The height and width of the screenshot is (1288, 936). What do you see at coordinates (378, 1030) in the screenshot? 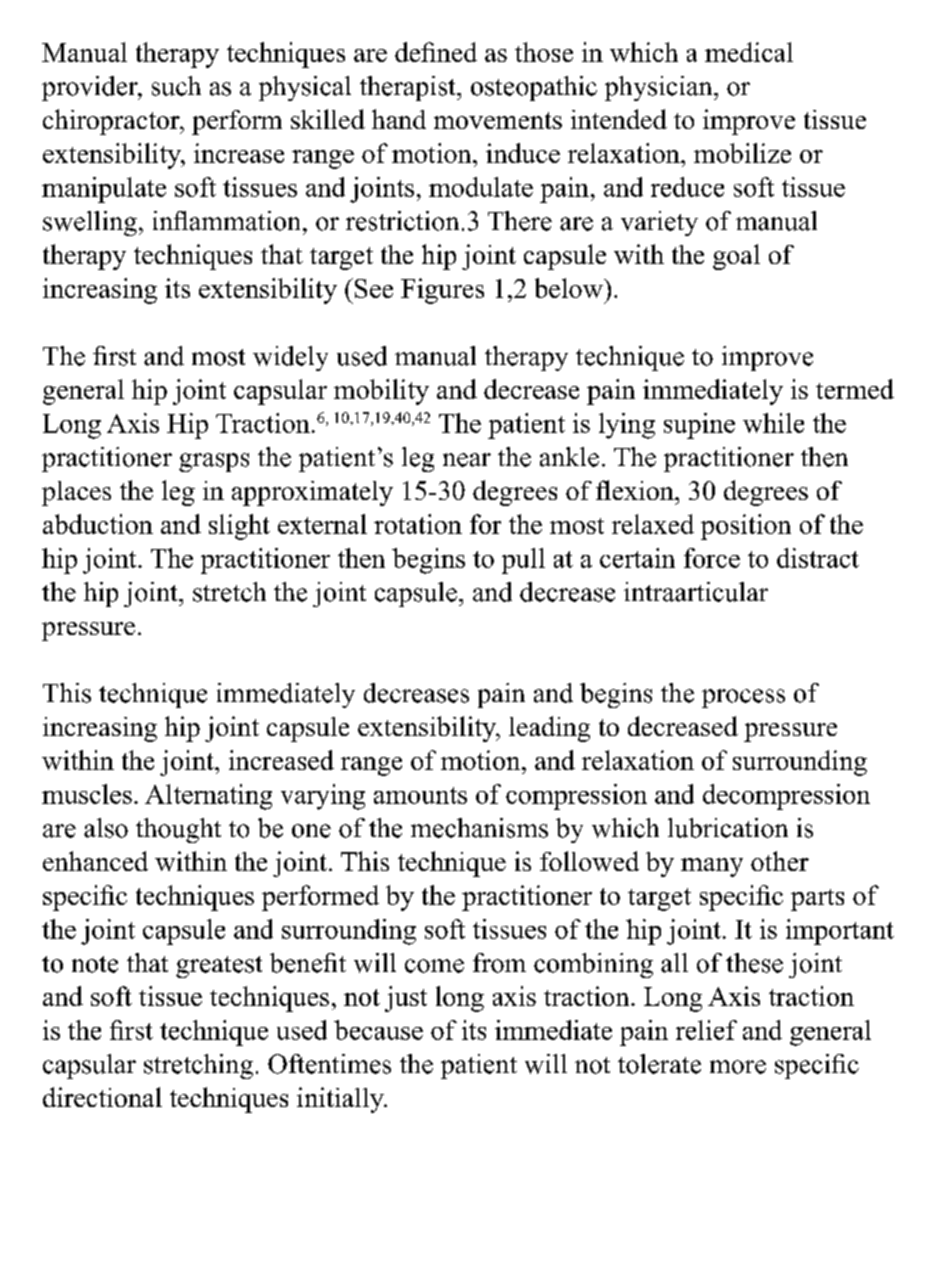
I see `because` at bounding box center [378, 1030].
